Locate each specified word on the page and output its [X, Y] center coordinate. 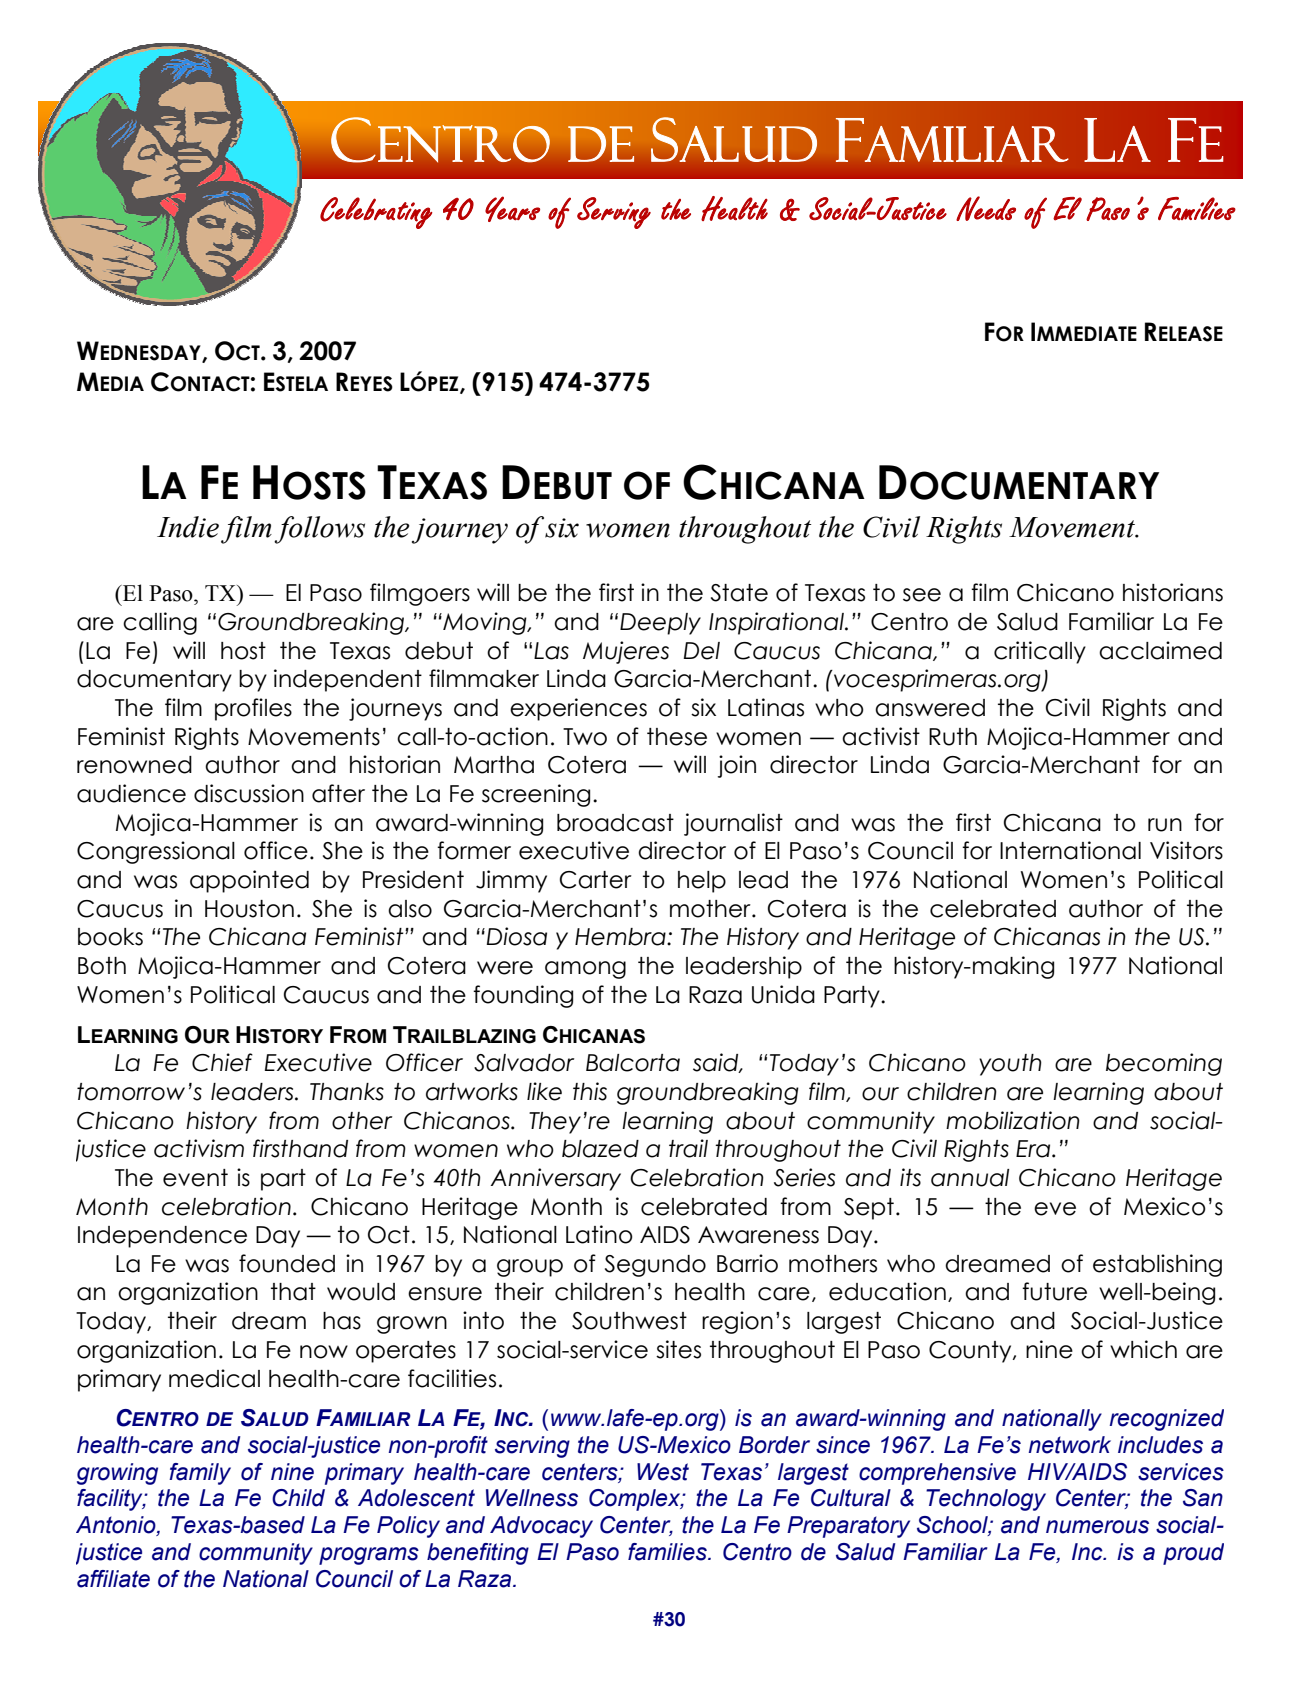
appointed [249, 881]
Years [512, 209]
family [200, 1474]
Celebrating [376, 213]
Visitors [1186, 850]
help [702, 882]
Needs [986, 208]
